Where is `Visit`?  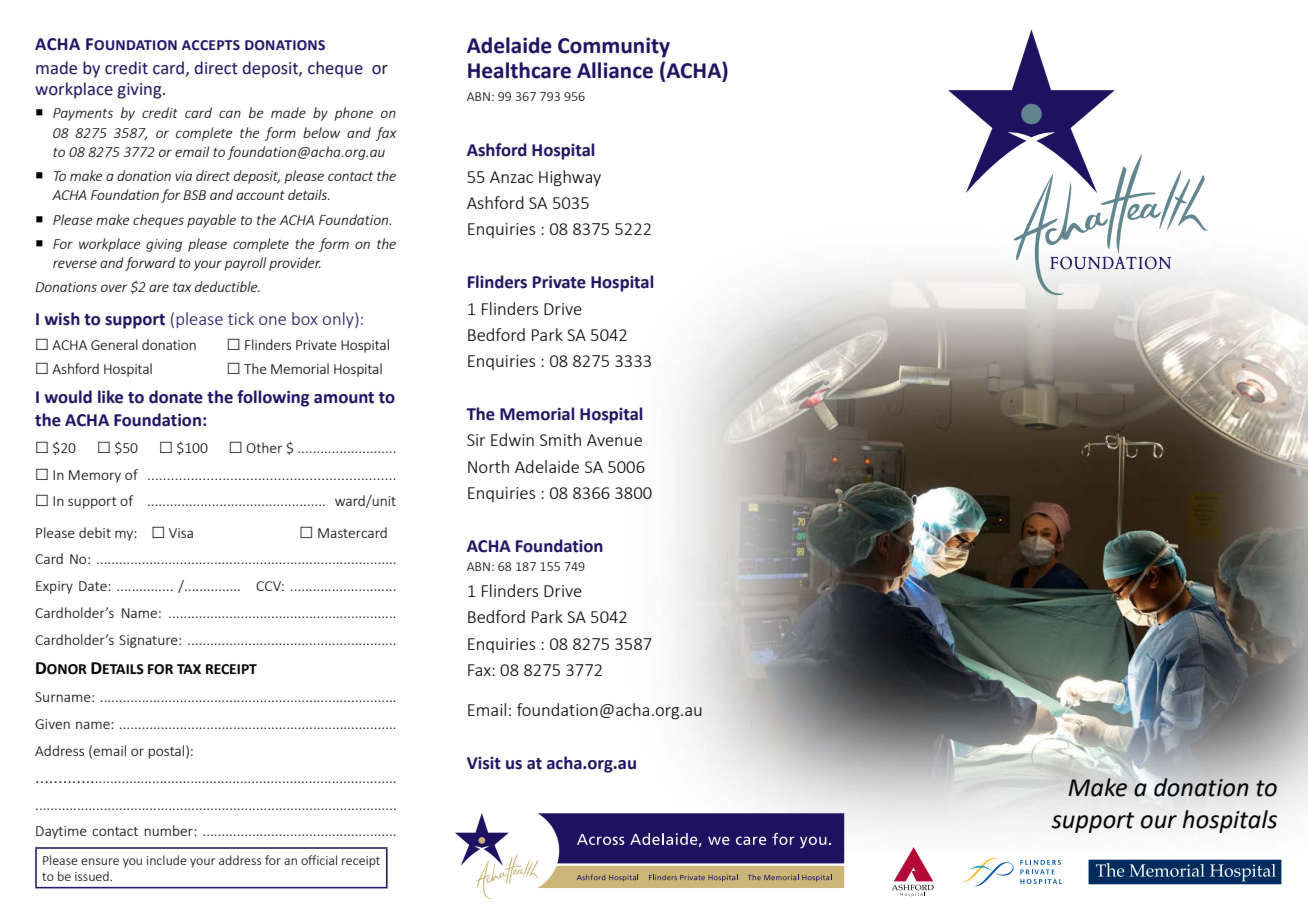 Visit is located at coordinates (484, 763).
